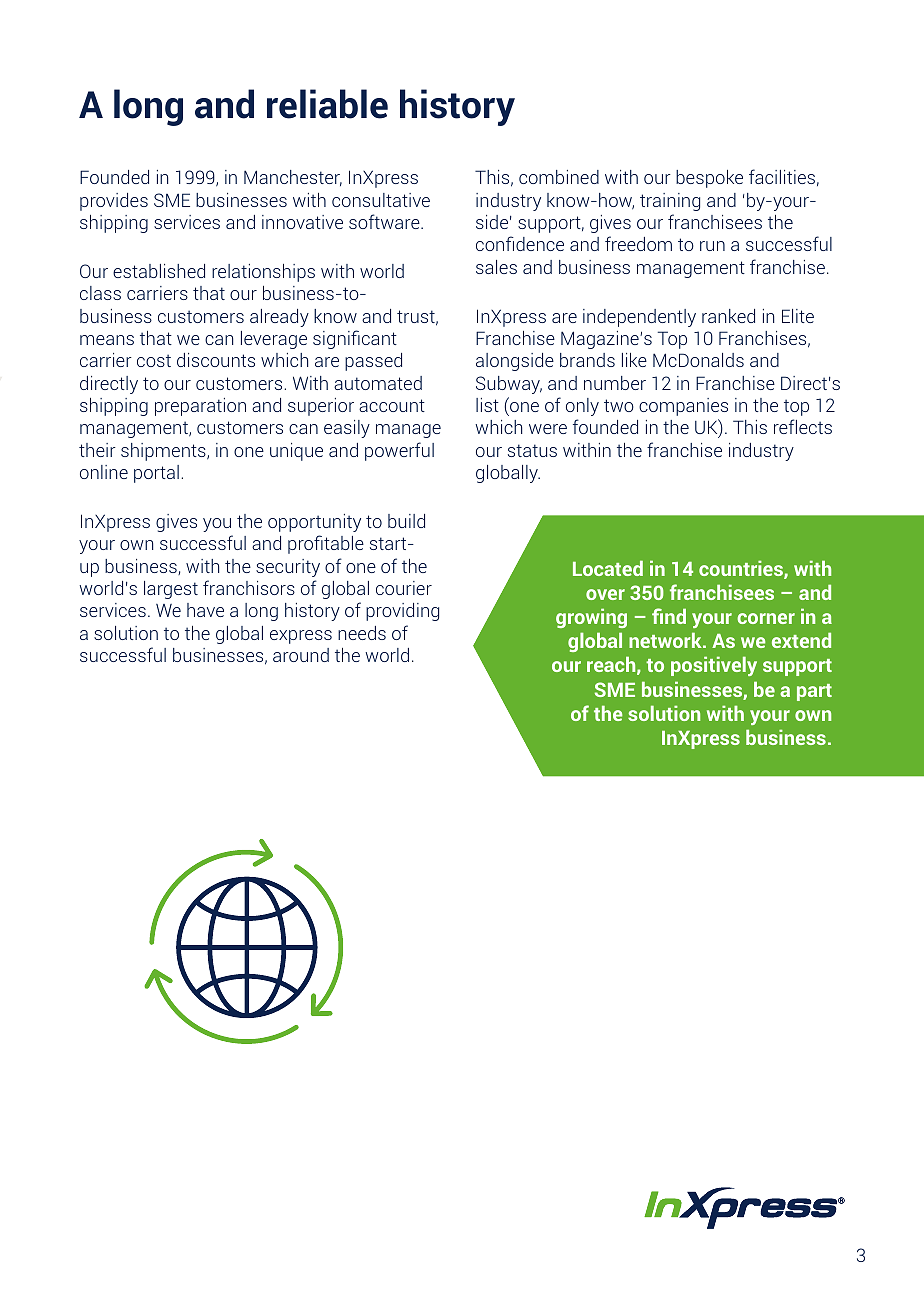 This screenshot has width=924, height=1308. I want to click on reliable, so click(327, 104).
